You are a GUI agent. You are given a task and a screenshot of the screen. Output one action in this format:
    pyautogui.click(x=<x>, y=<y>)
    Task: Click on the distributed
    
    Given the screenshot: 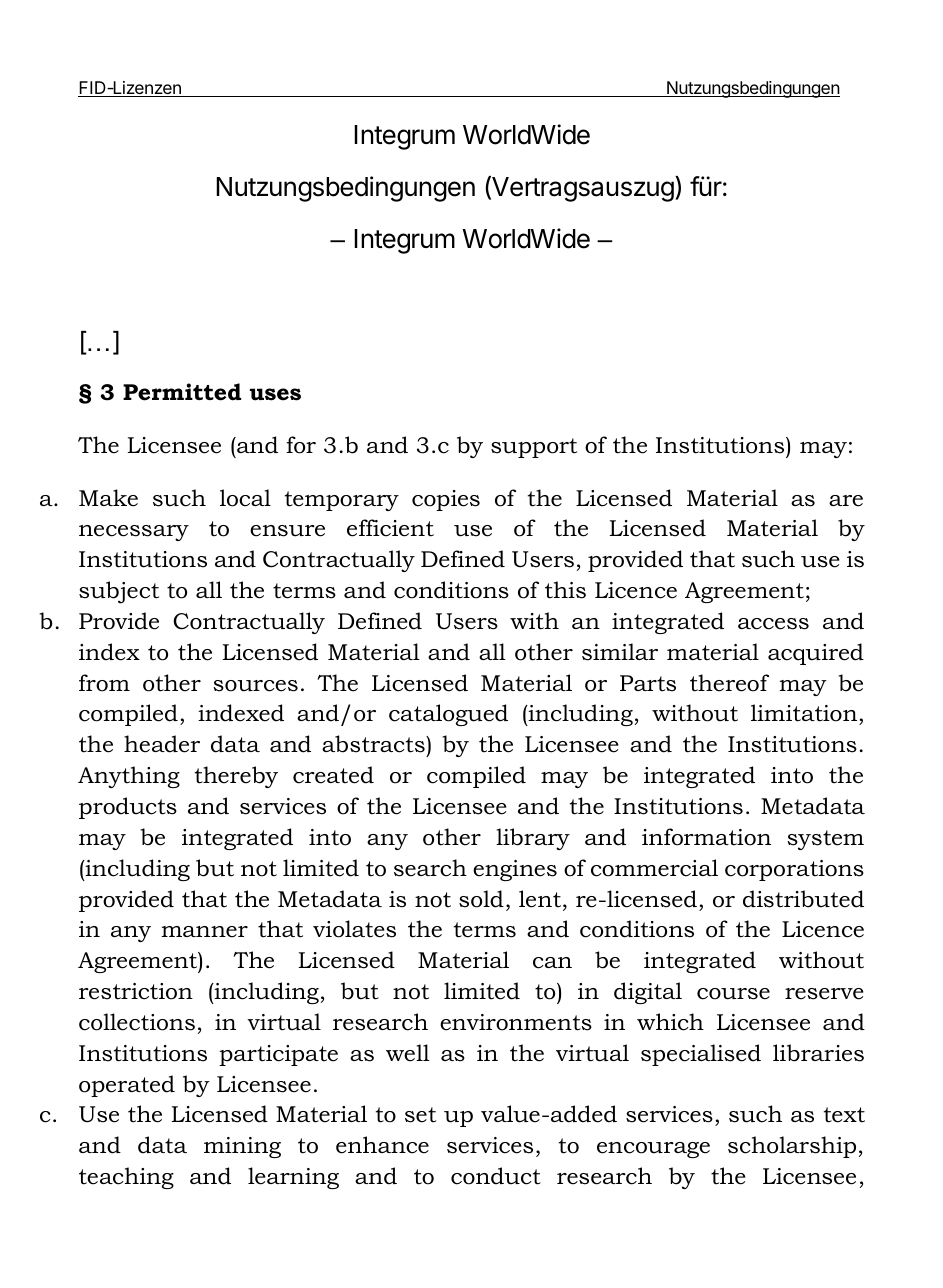 What is the action you would take?
    pyautogui.click(x=803, y=899)
